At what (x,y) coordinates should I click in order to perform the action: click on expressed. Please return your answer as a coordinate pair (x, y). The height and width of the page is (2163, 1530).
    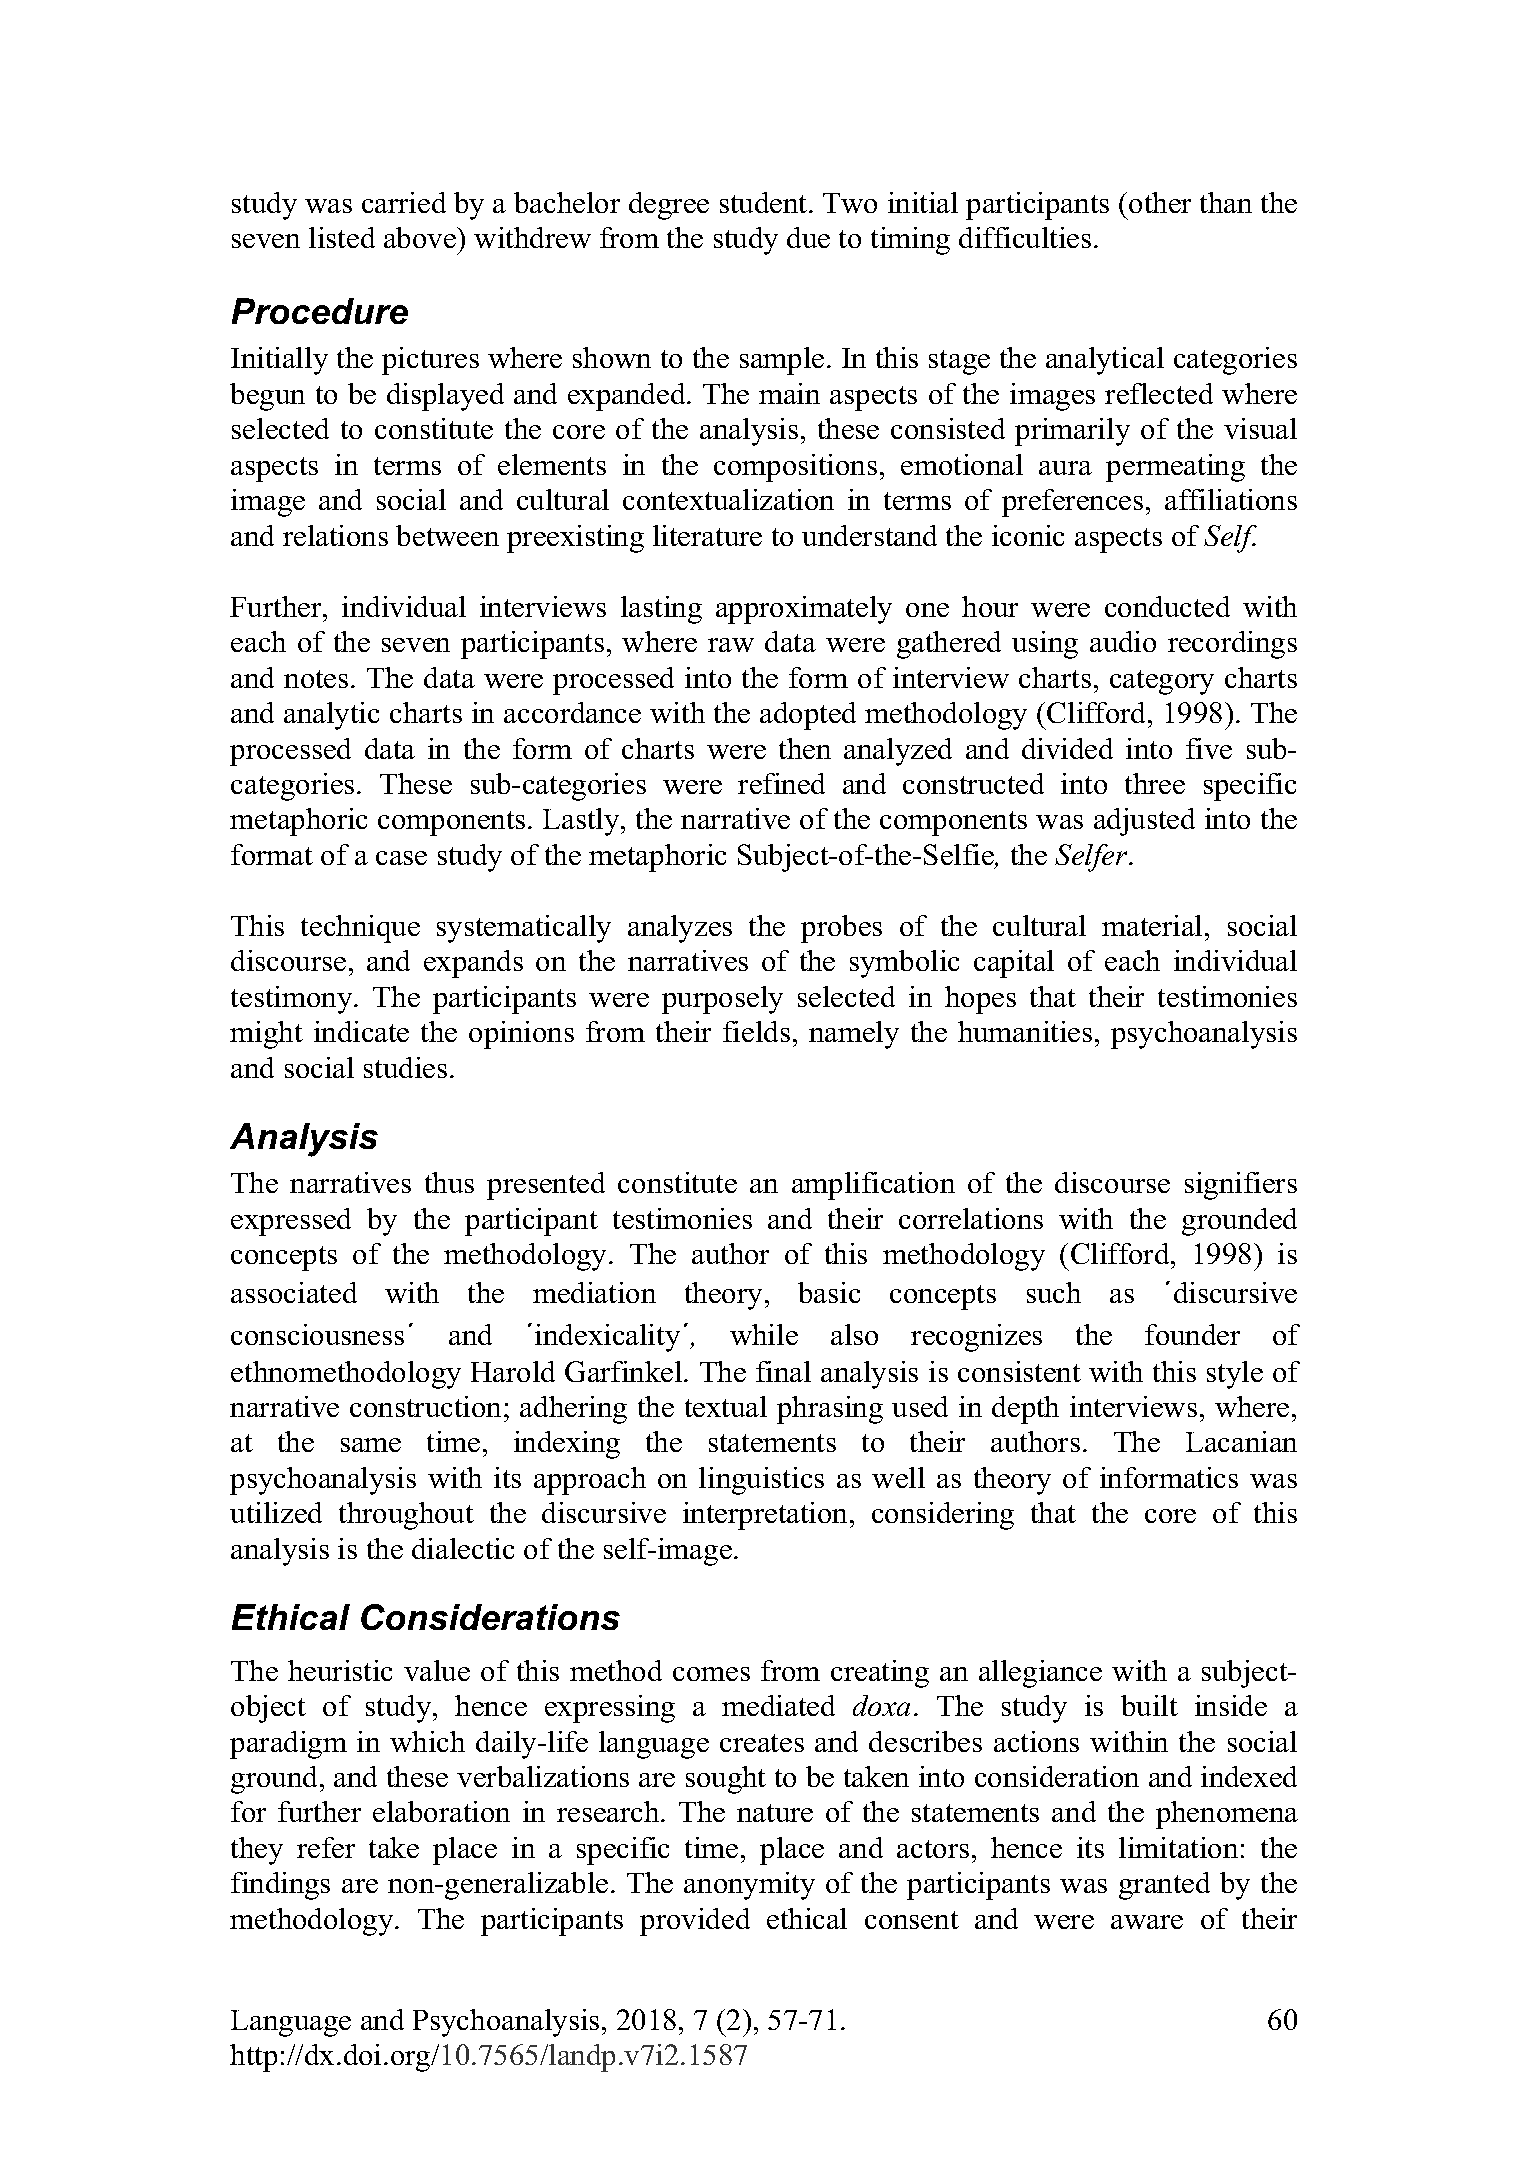
    Looking at the image, I should click on (291, 1222).
